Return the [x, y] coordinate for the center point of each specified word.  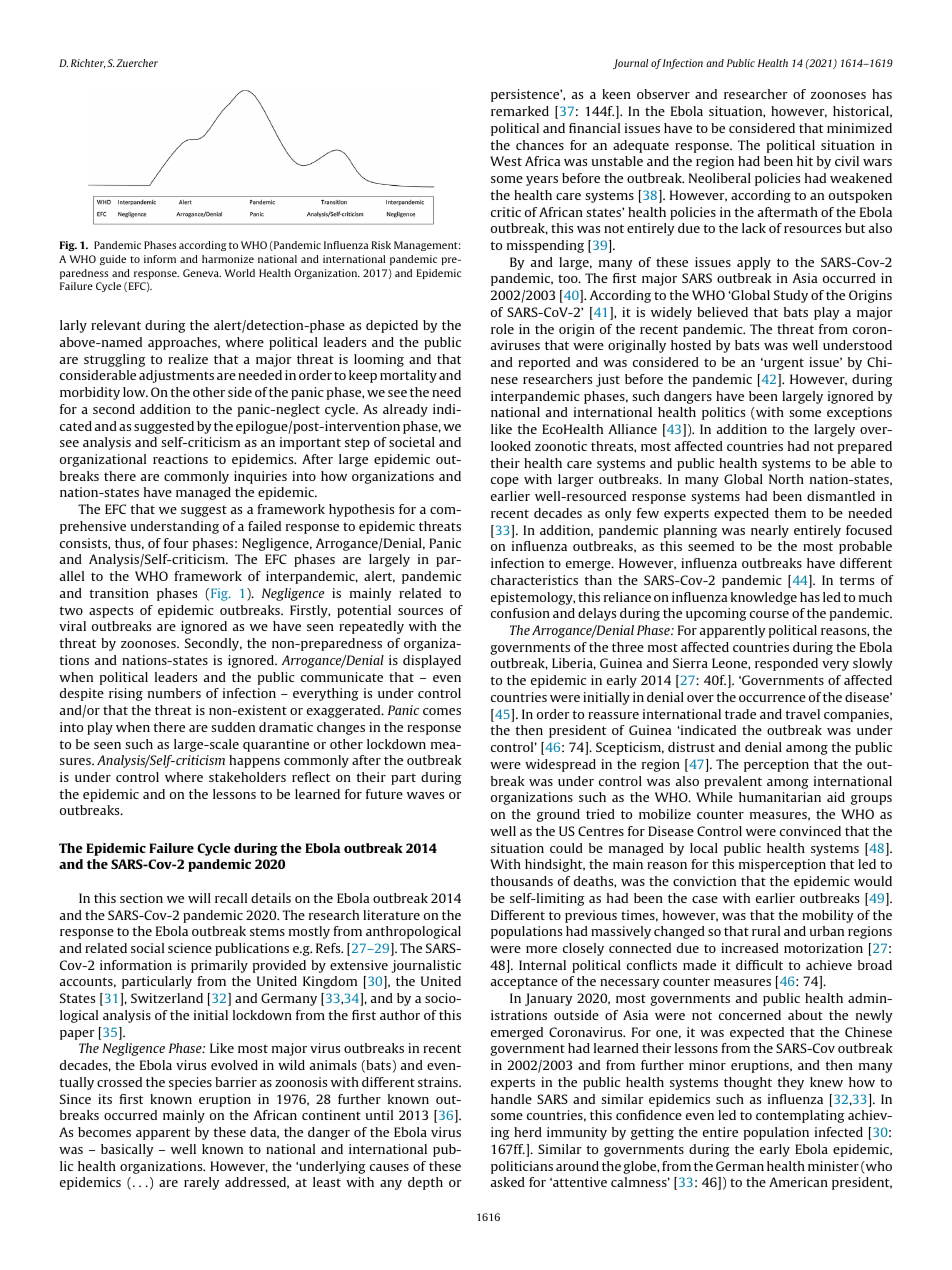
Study [791, 296]
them [790, 513]
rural [766, 931]
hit [805, 161]
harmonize [228, 259]
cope [505, 482]
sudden [233, 727]
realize [188, 359]
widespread [560, 765]
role [502, 329]
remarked [520, 111]
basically [127, 1150]
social [147, 948]
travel [803, 714]
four [176, 543]
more [541, 949]
